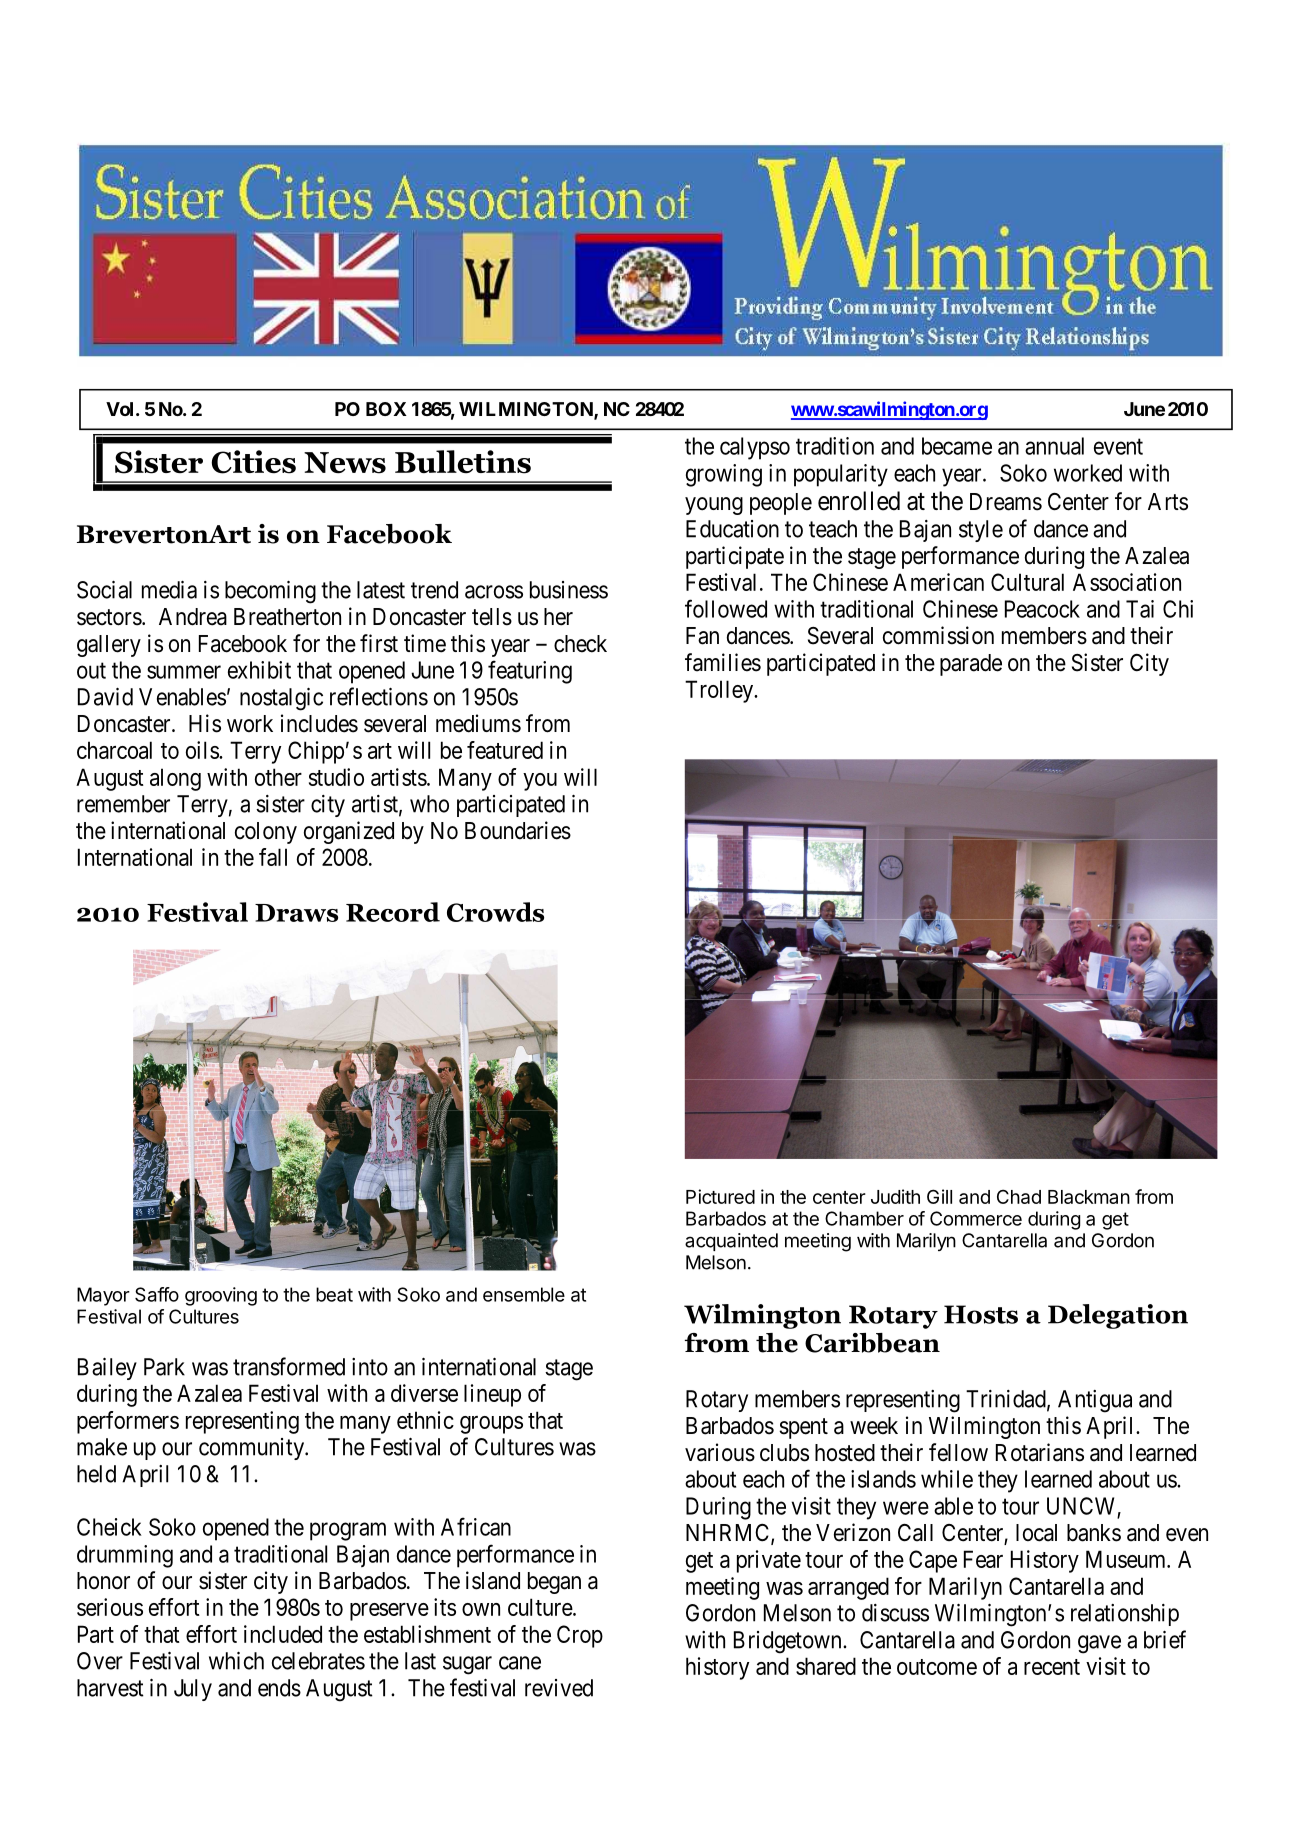 Image resolution: width=1292 pixels, height=1829 pixels. I want to click on growing, so click(724, 475).
